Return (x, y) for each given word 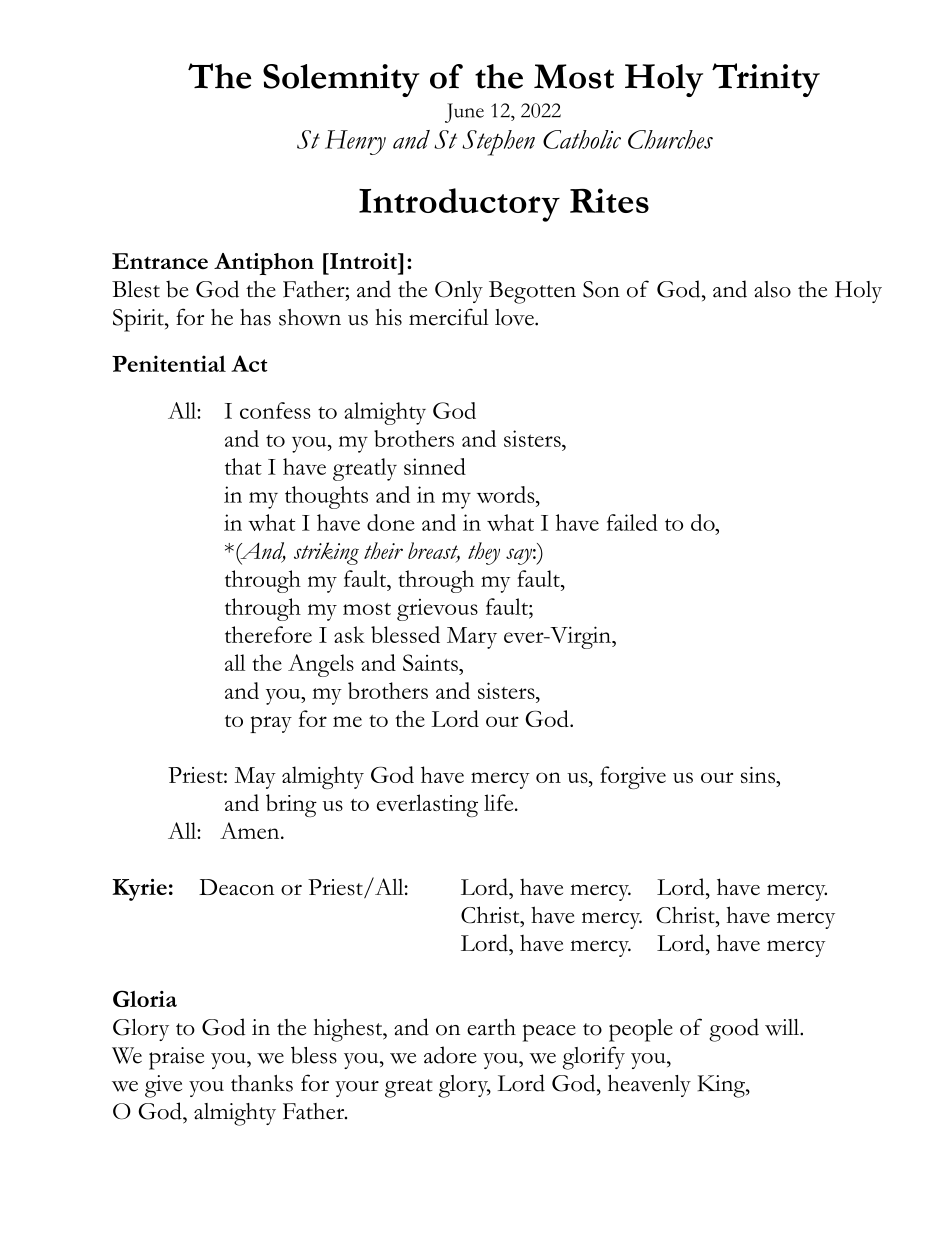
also (772, 289)
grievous (437, 610)
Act (249, 363)
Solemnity (341, 80)
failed (632, 522)
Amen (251, 830)
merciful (449, 317)
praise (176, 1058)
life (500, 802)
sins (759, 775)
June (464, 113)
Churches (670, 139)
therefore (268, 634)
